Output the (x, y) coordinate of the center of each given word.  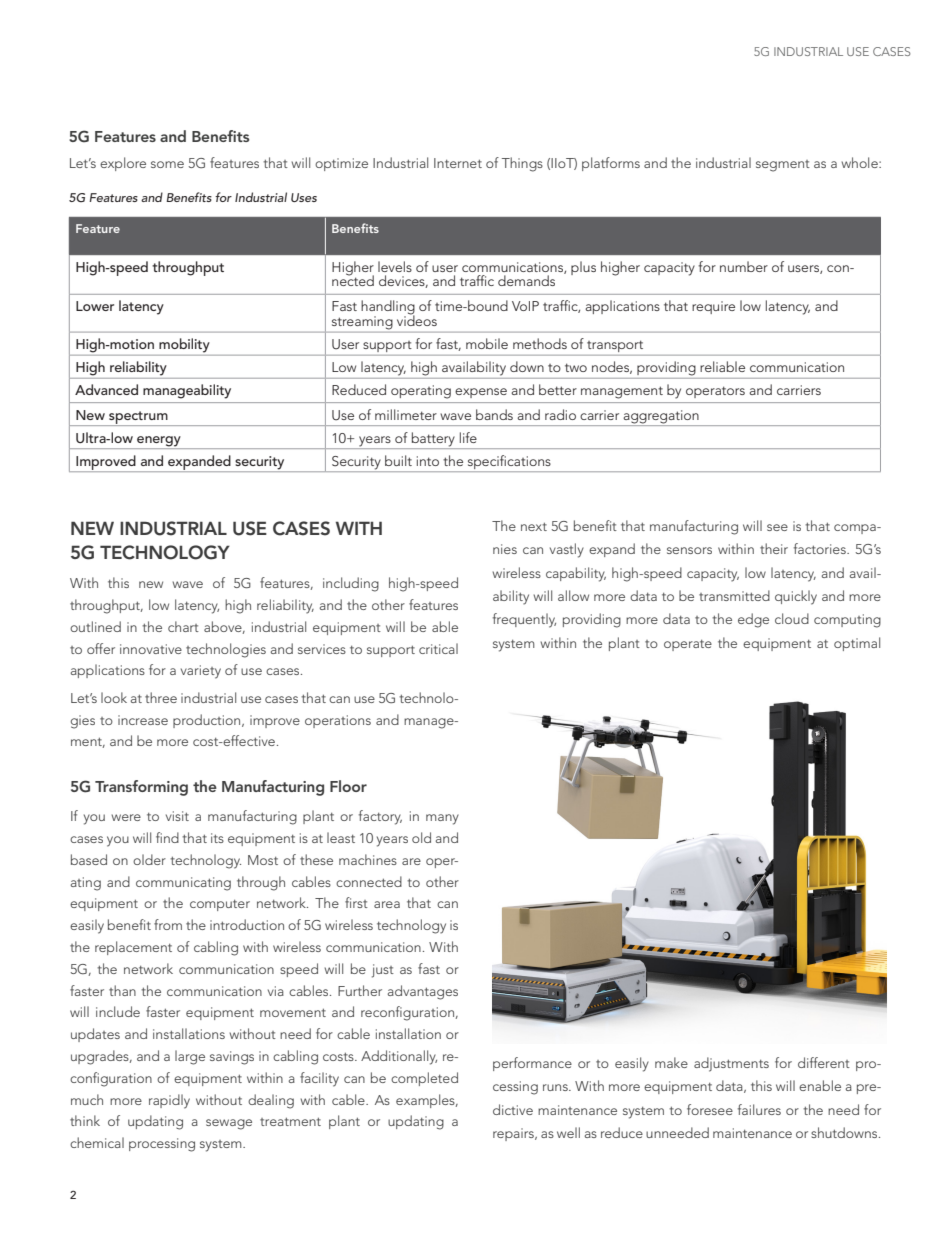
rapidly (169, 1101)
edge (753, 620)
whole (860, 162)
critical (438, 648)
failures (759, 1109)
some (167, 164)
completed (424, 1079)
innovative (151, 649)
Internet (458, 163)
